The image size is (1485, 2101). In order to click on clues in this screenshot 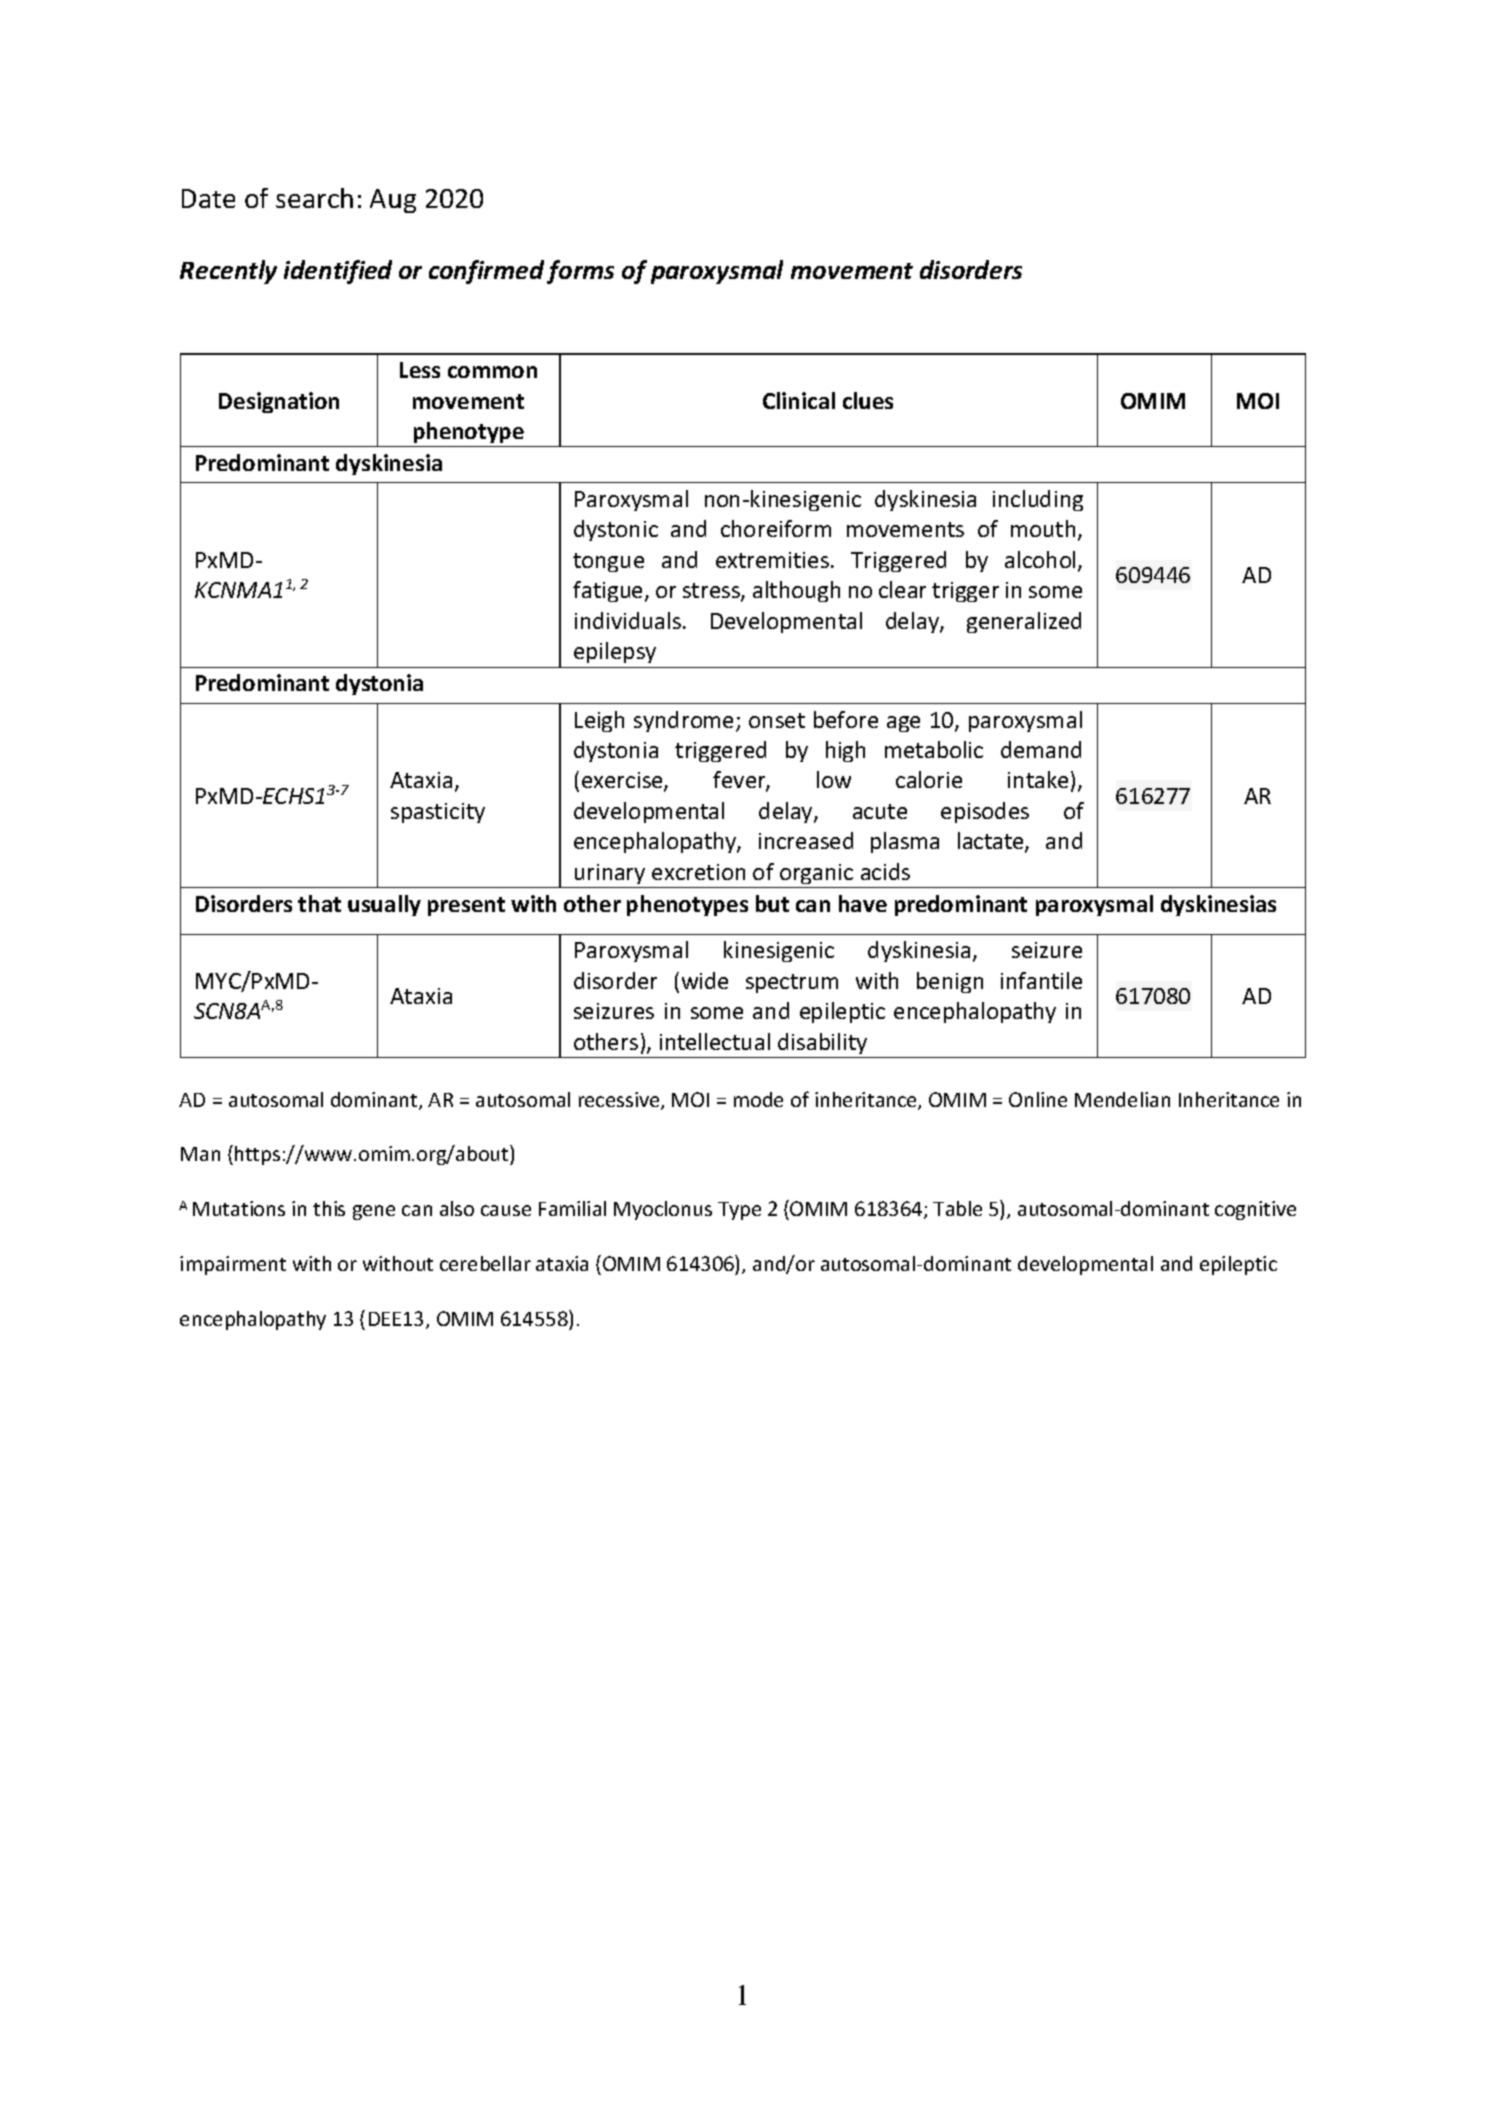, I will do `click(868, 400)`.
